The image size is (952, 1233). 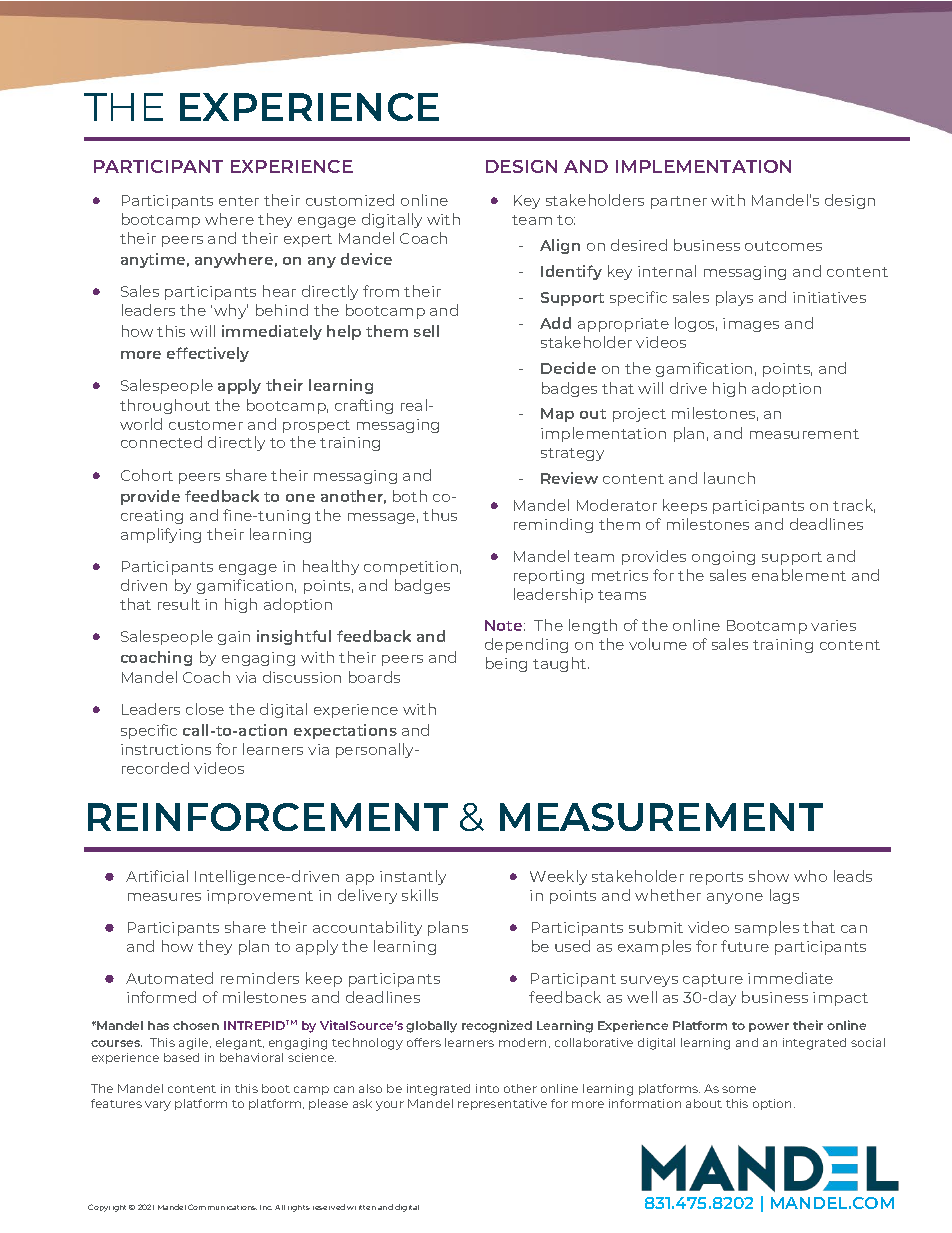 What do you see at coordinates (157, 876) in the image?
I see `Artificial` at bounding box center [157, 876].
